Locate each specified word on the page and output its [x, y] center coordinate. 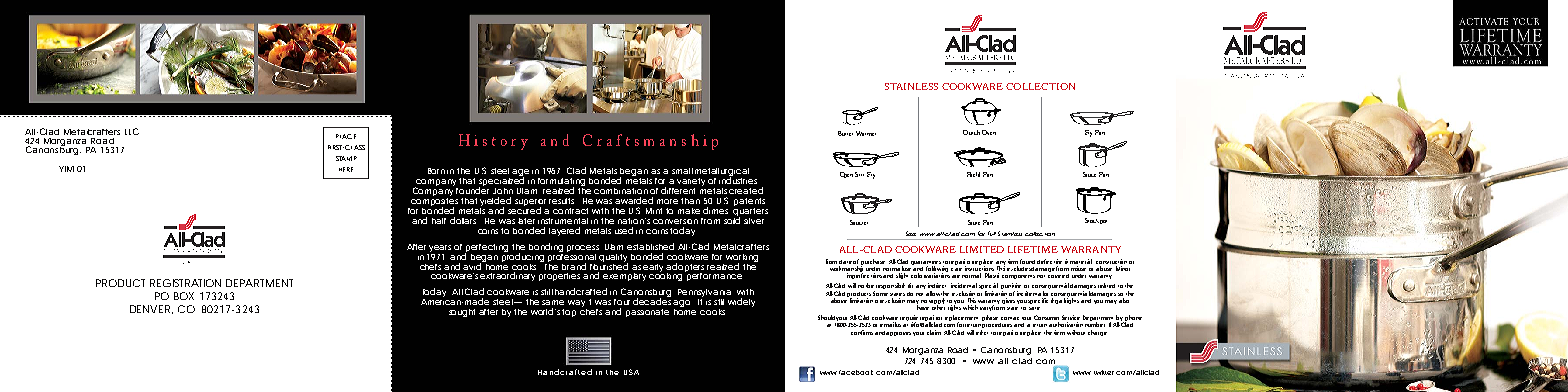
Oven [989, 132]
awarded [634, 200]
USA [631, 372]
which [970, 307]
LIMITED [982, 249]
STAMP [346, 158]
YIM [66, 169]
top [569, 313]
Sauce [1089, 174]
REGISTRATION [185, 283]
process [583, 248]
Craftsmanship [650, 142]
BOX [184, 296]
